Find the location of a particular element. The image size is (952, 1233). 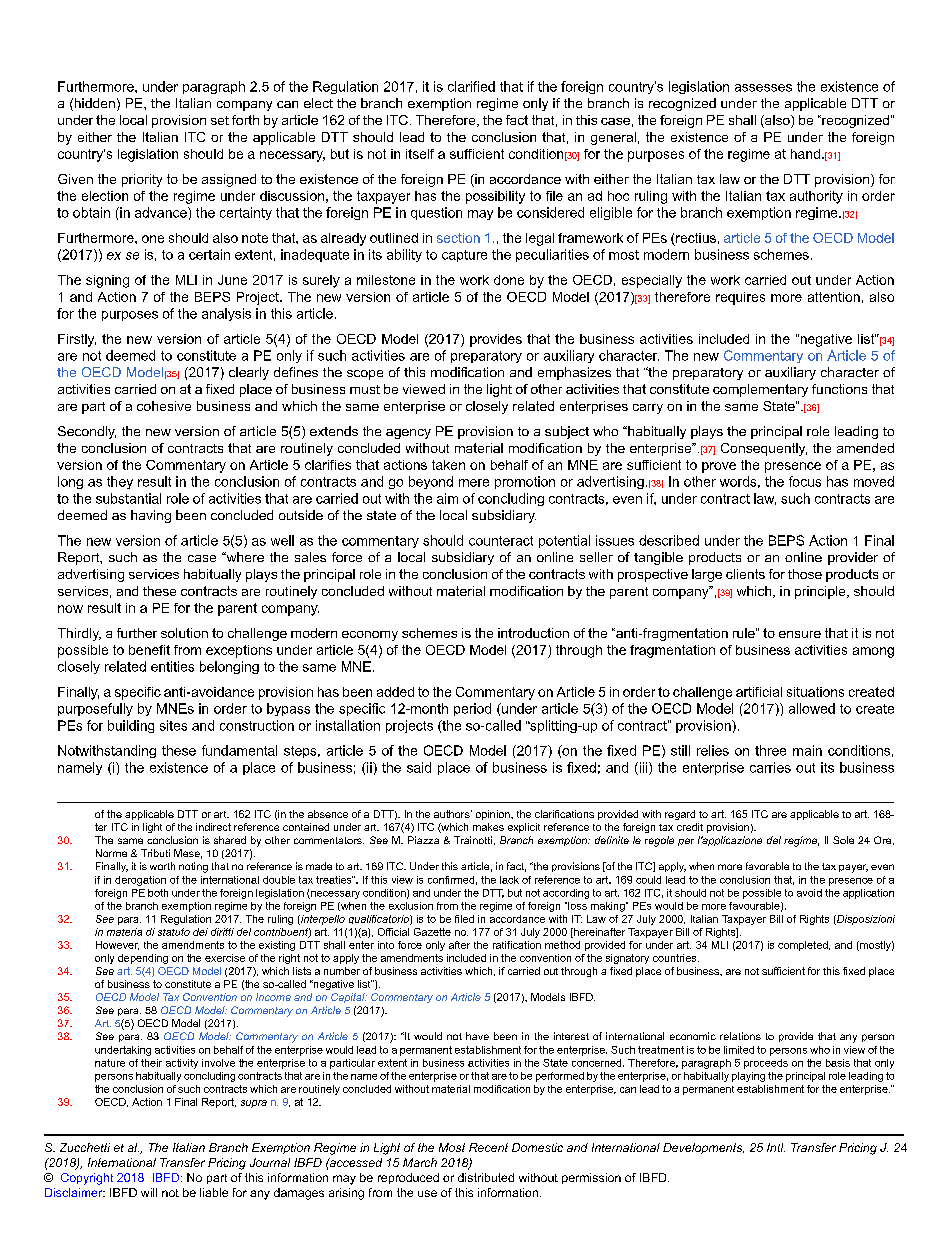

carries is located at coordinates (770, 767).
